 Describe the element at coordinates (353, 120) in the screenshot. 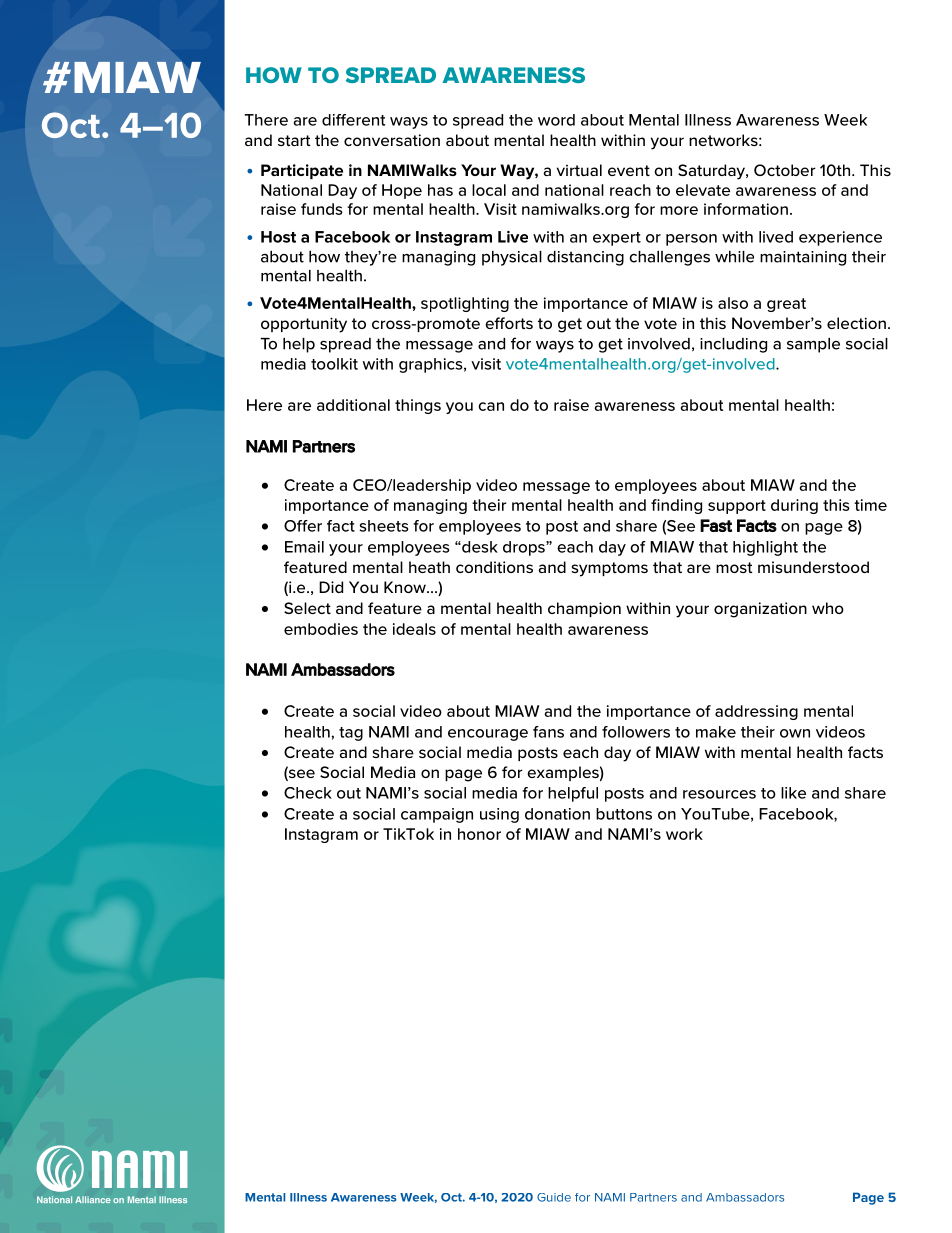

I see `different` at that location.
